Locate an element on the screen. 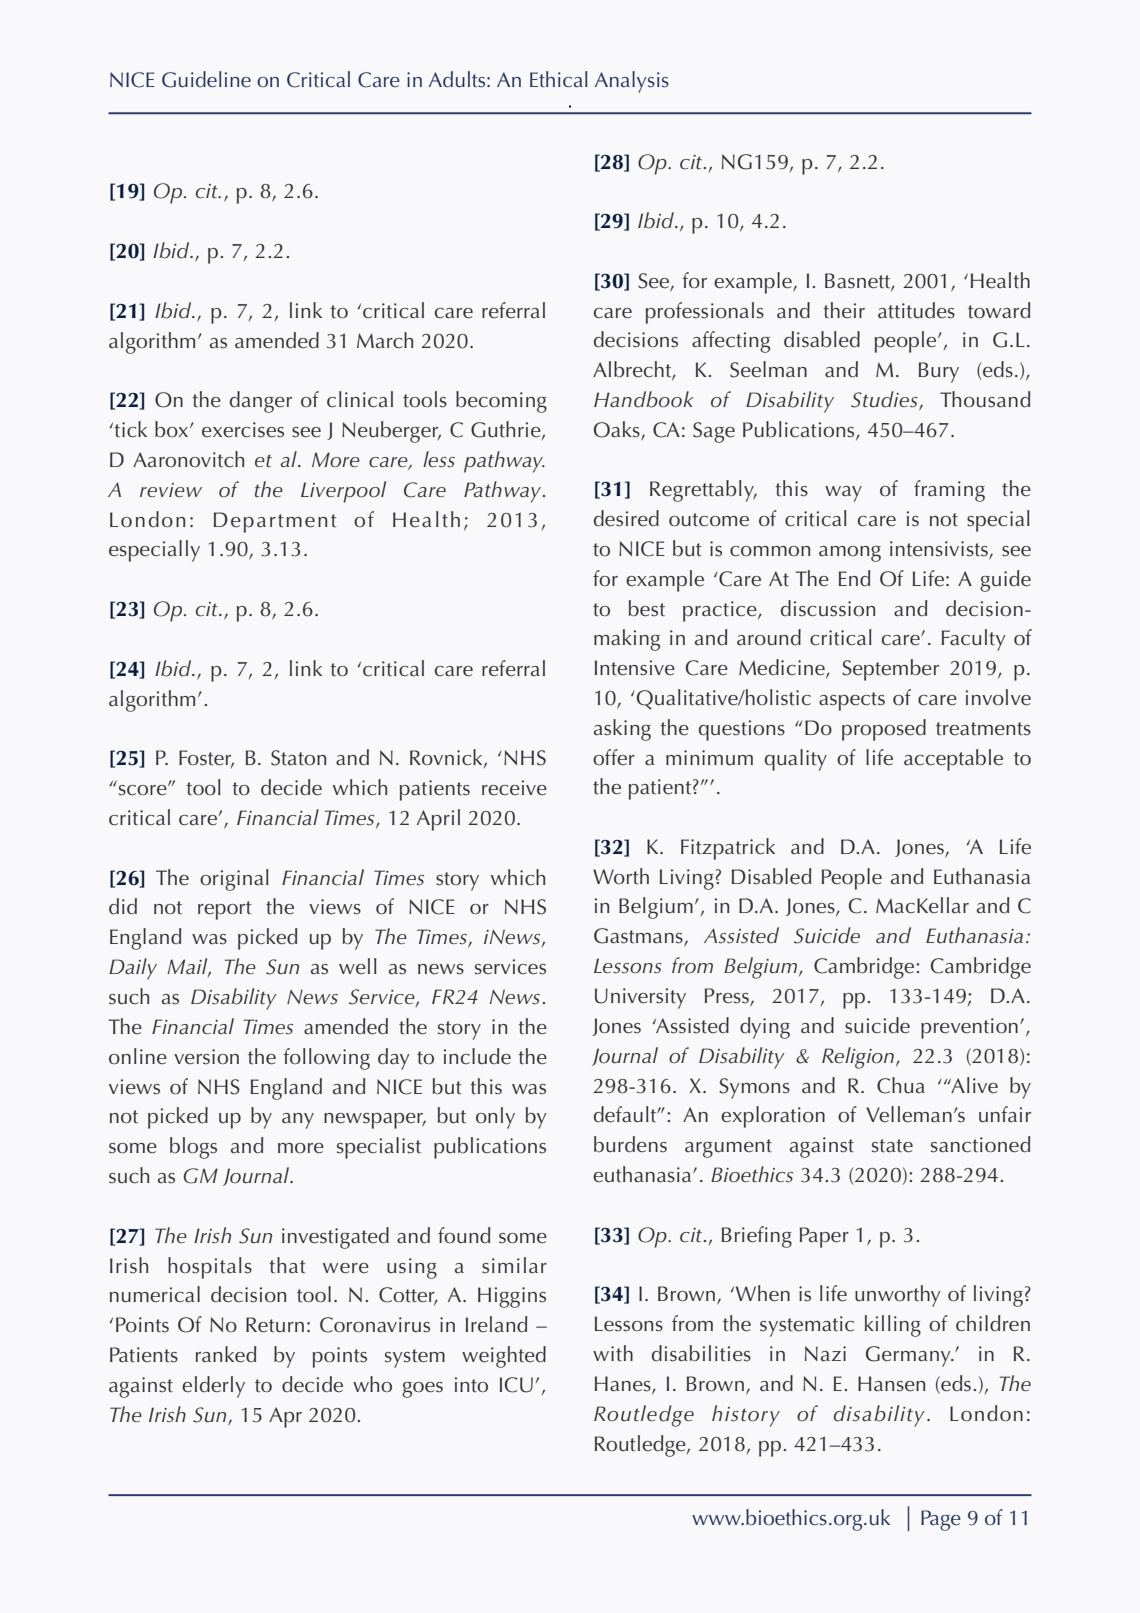 The height and width of the screenshot is (1613, 1140). attitudes is located at coordinates (916, 310).
